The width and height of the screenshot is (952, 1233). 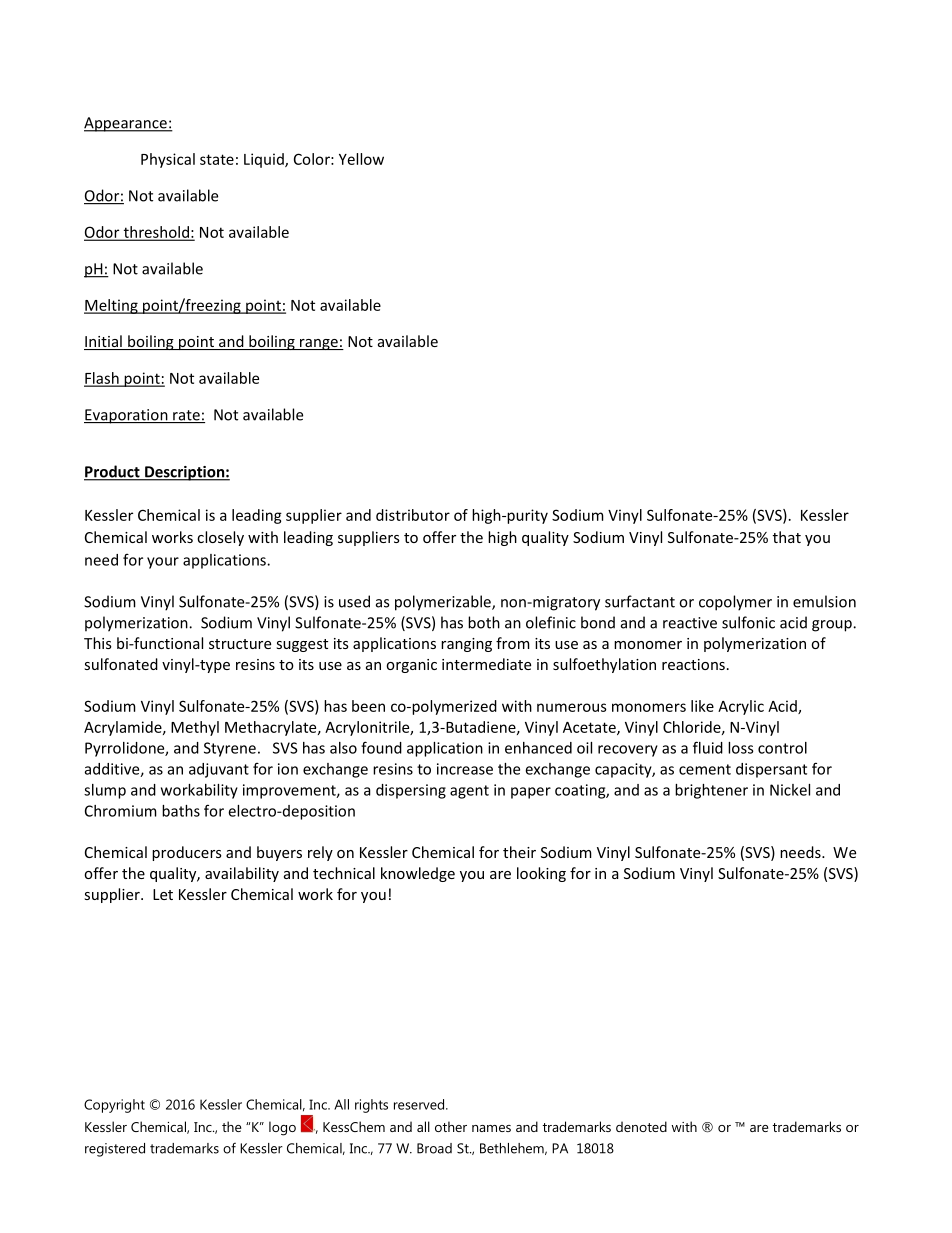 I want to click on that, so click(x=787, y=537).
